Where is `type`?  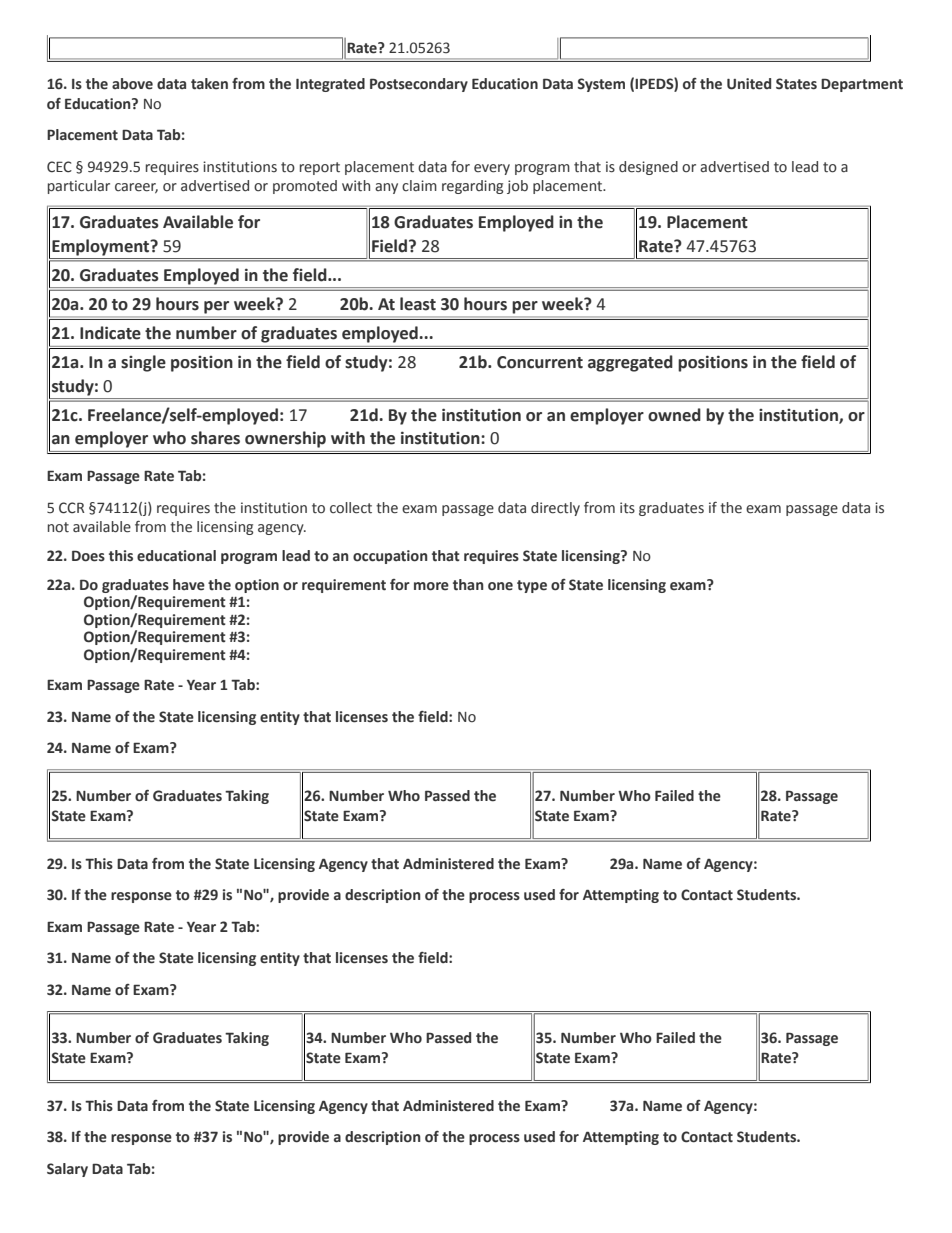
type is located at coordinates (532, 586).
